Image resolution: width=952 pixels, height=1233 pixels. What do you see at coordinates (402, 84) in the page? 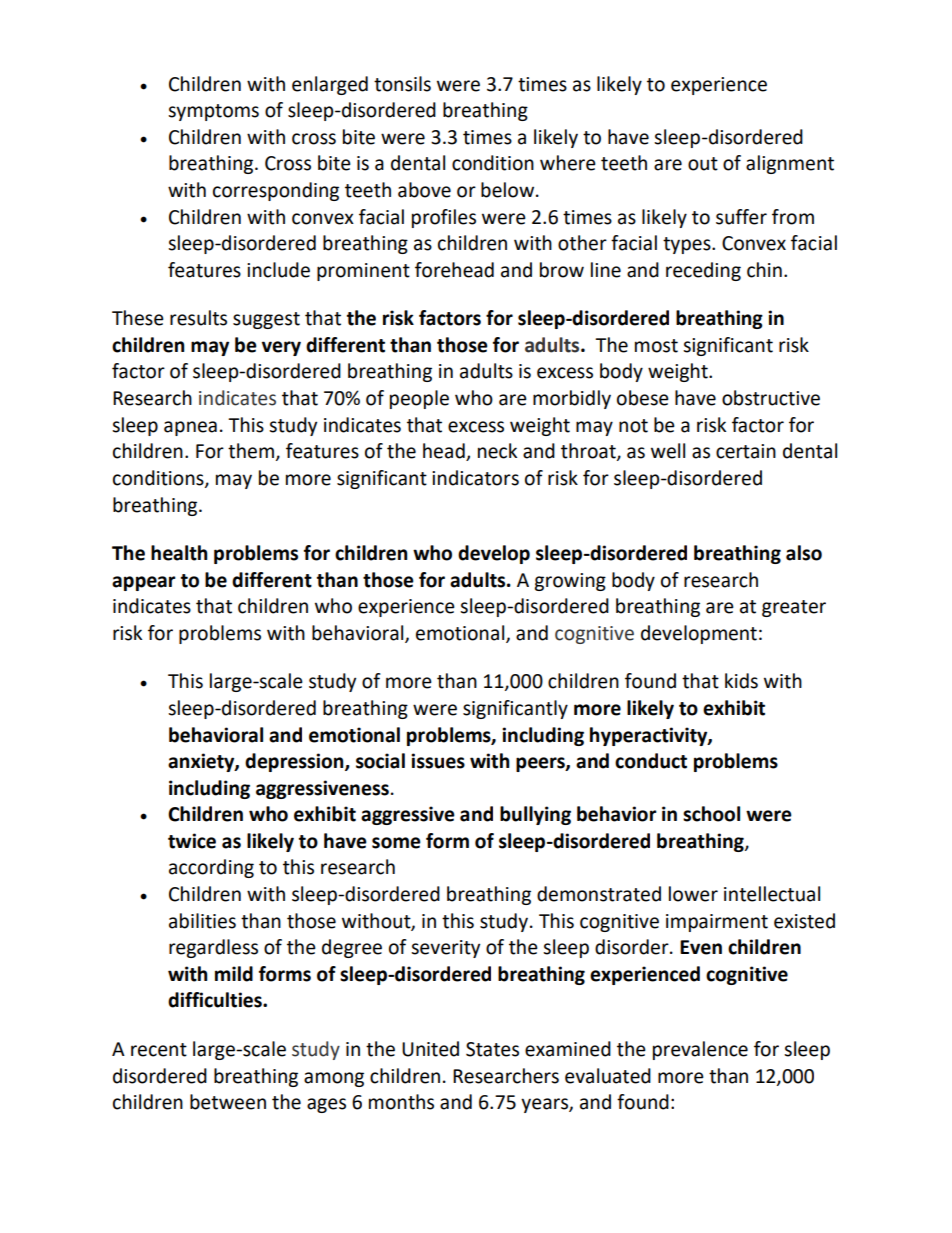
I see `tonsils` at bounding box center [402, 84].
